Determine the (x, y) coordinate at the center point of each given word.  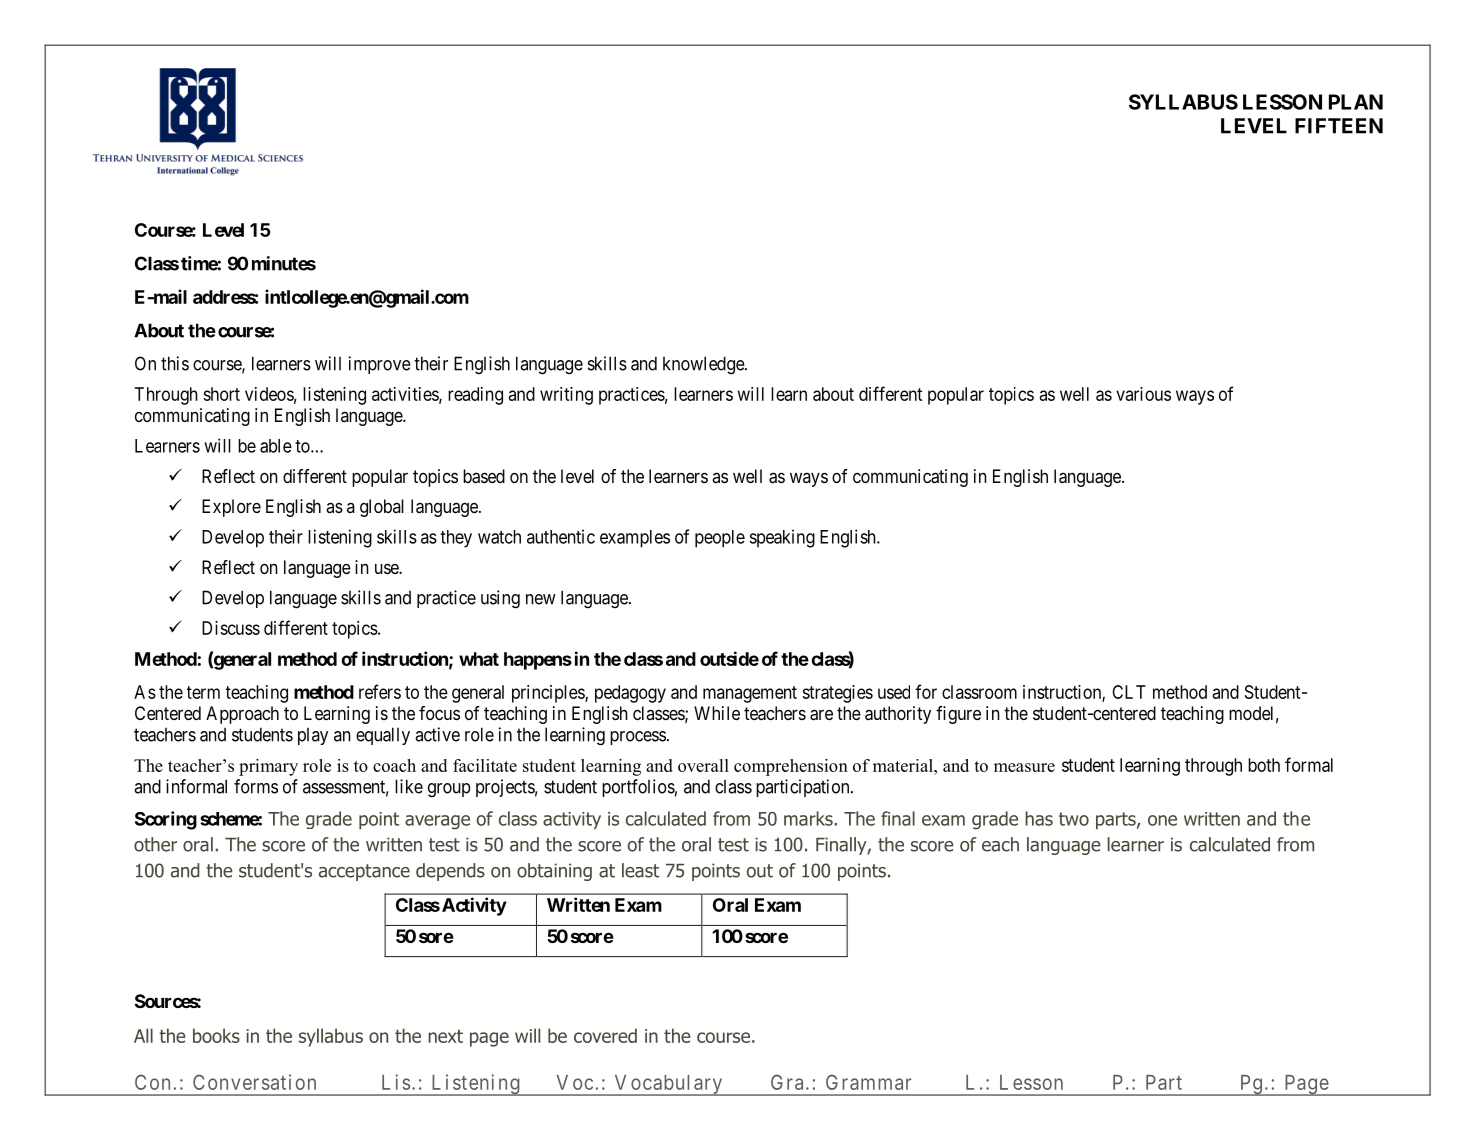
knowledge (704, 365)
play (313, 736)
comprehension (791, 767)
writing (566, 396)
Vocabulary (668, 1085)
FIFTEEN (1339, 126)
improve (380, 365)
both (1264, 765)
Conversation (254, 1082)
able (276, 446)
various (1143, 394)
